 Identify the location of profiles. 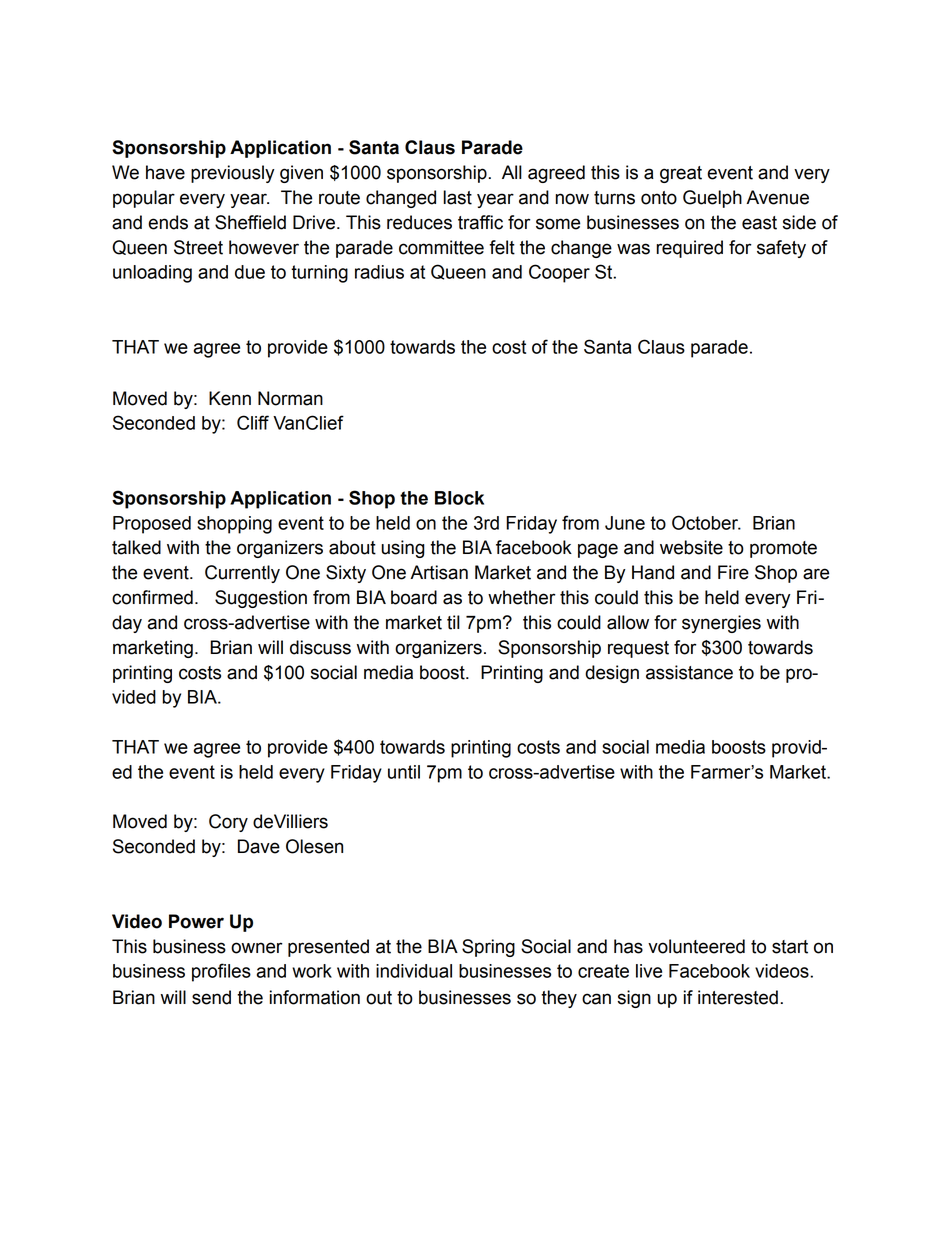
(221, 972).
